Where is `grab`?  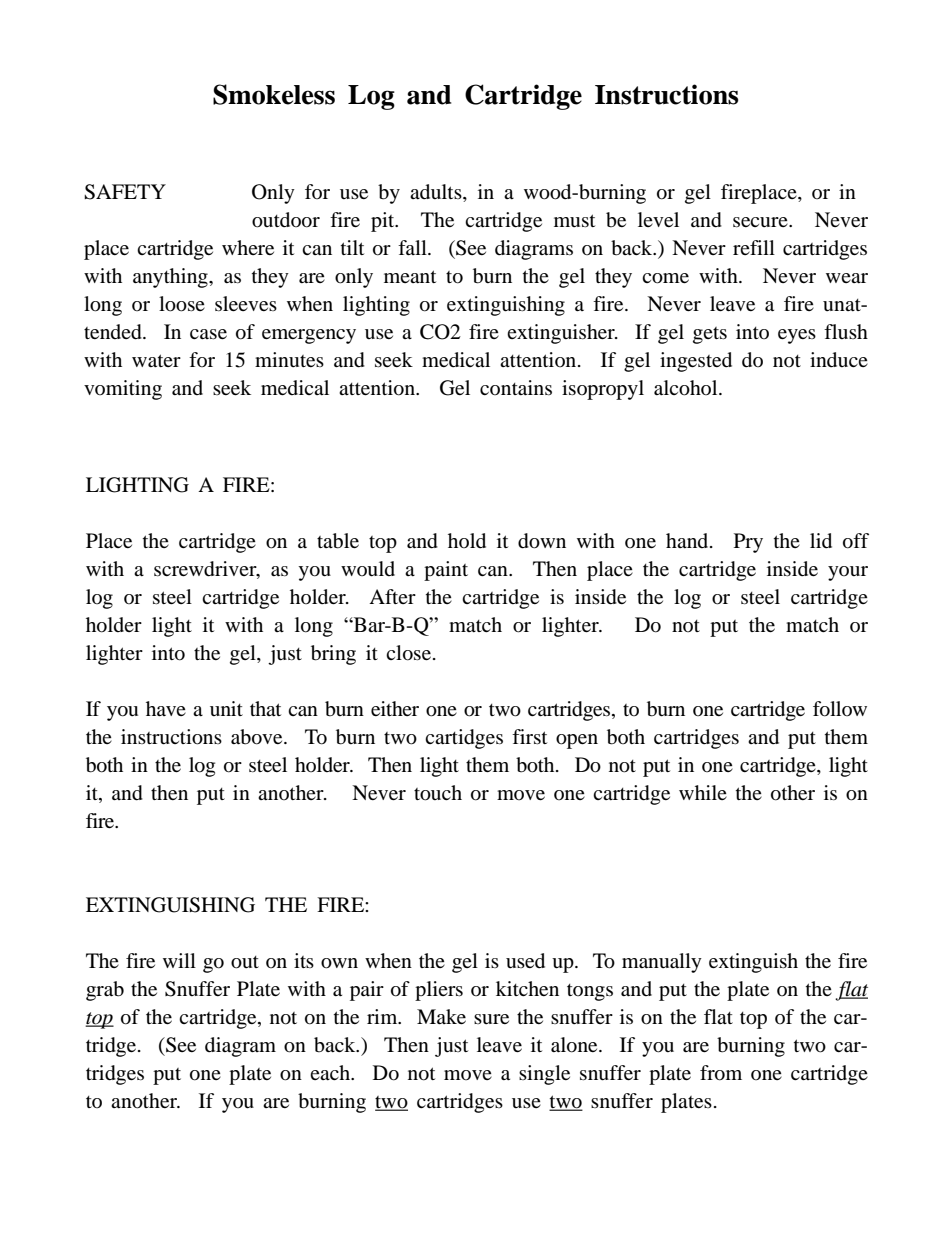
grab is located at coordinates (105, 991).
